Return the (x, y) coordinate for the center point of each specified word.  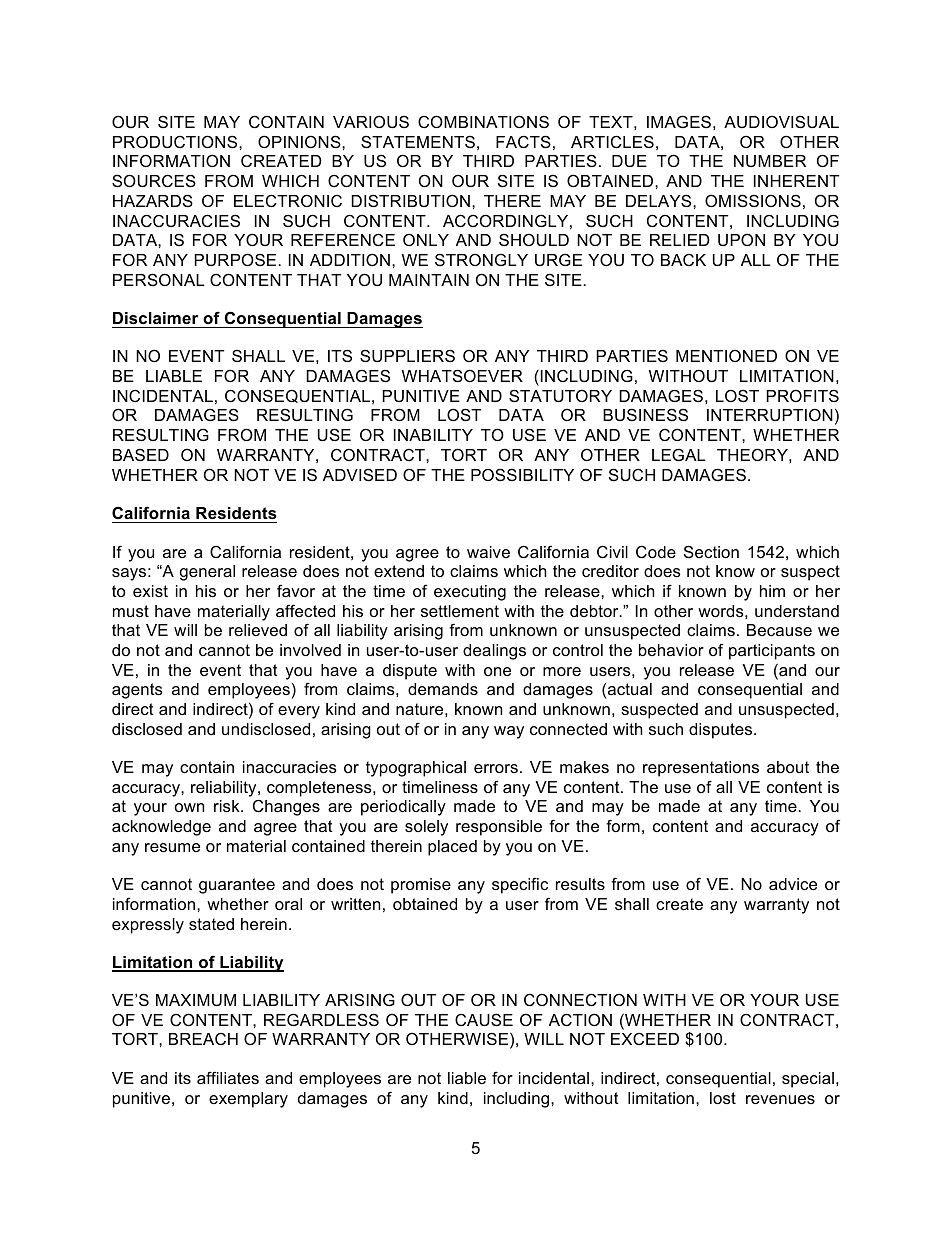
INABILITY (433, 435)
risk (228, 806)
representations (701, 769)
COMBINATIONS (483, 121)
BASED (141, 454)
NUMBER (770, 161)
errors (496, 768)
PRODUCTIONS (176, 141)
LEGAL (679, 454)
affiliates (228, 1077)
